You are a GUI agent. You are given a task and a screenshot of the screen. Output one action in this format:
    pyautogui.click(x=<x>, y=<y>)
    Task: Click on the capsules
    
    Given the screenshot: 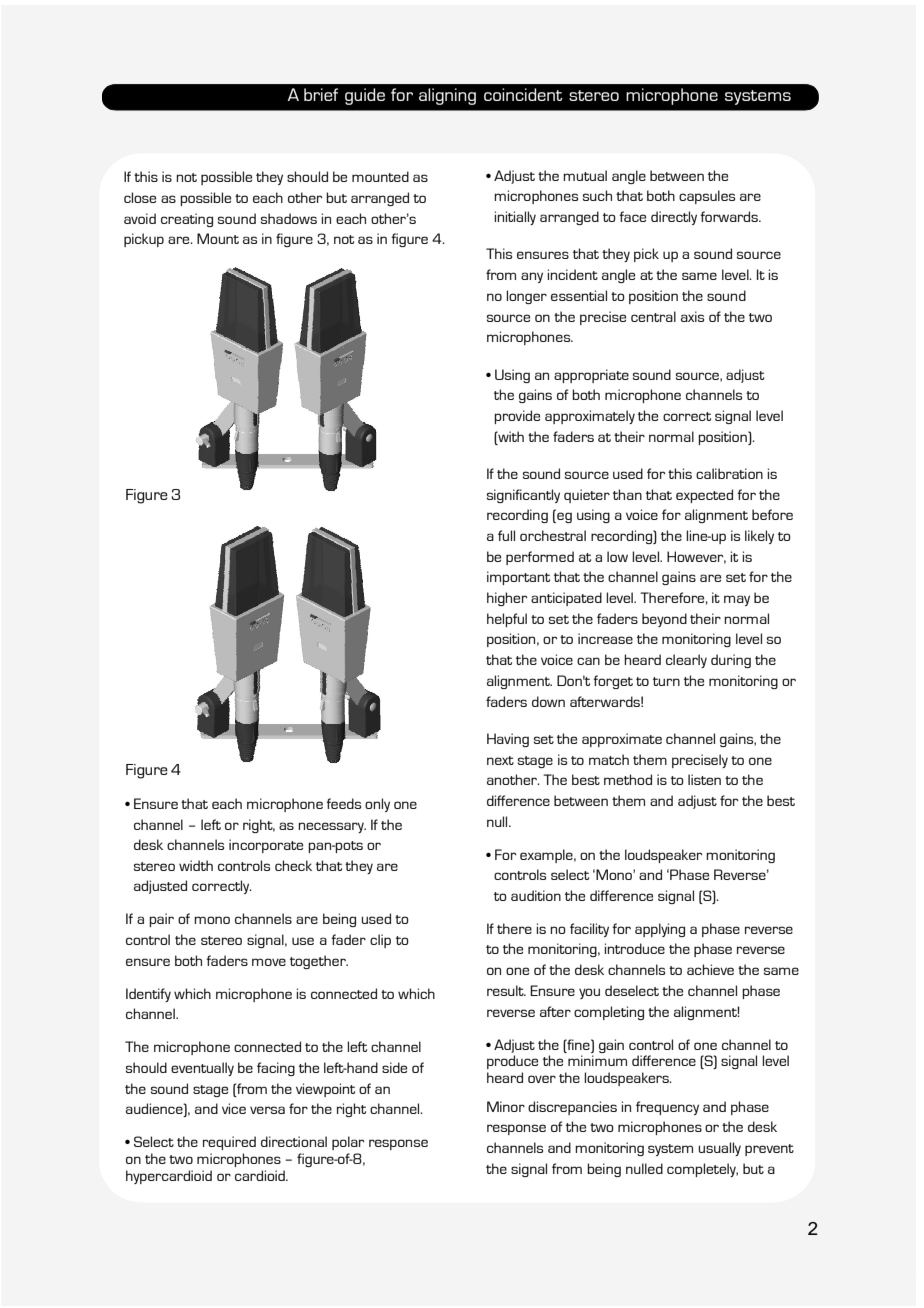 What is the action you would take?
    pyautogui.click(x=707, y=197)
